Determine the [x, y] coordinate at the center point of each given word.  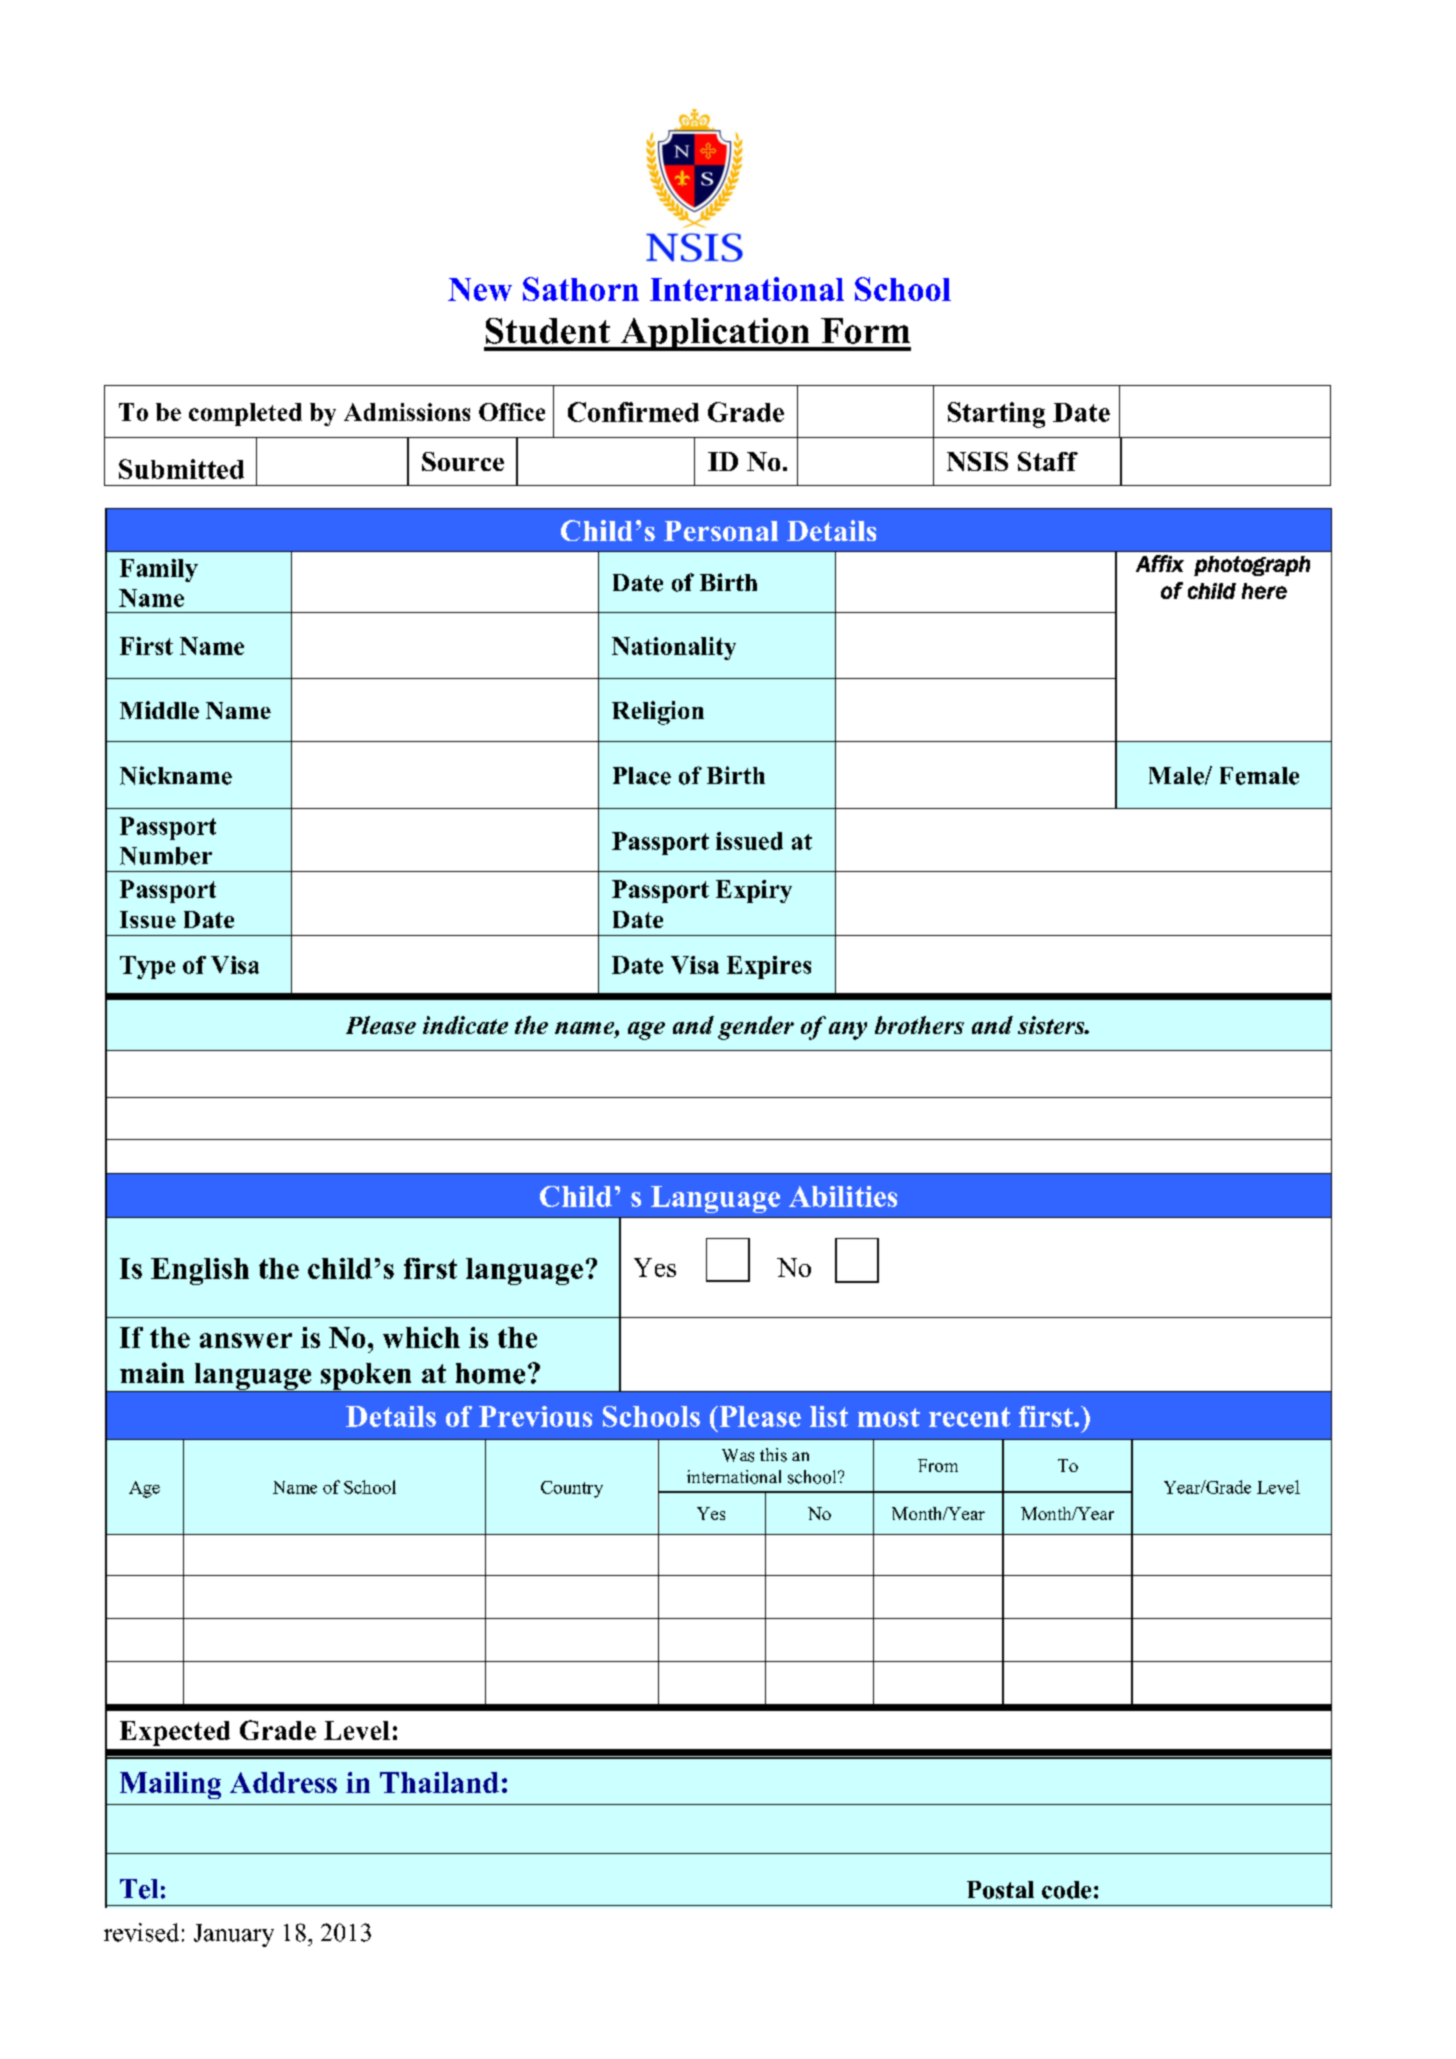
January [234, 1935]
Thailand [439, 1782]
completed [245, 414]
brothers [919, 1025]
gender [756, 1028]
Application [715, 334]
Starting [996, 415]
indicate [465, 1025]
